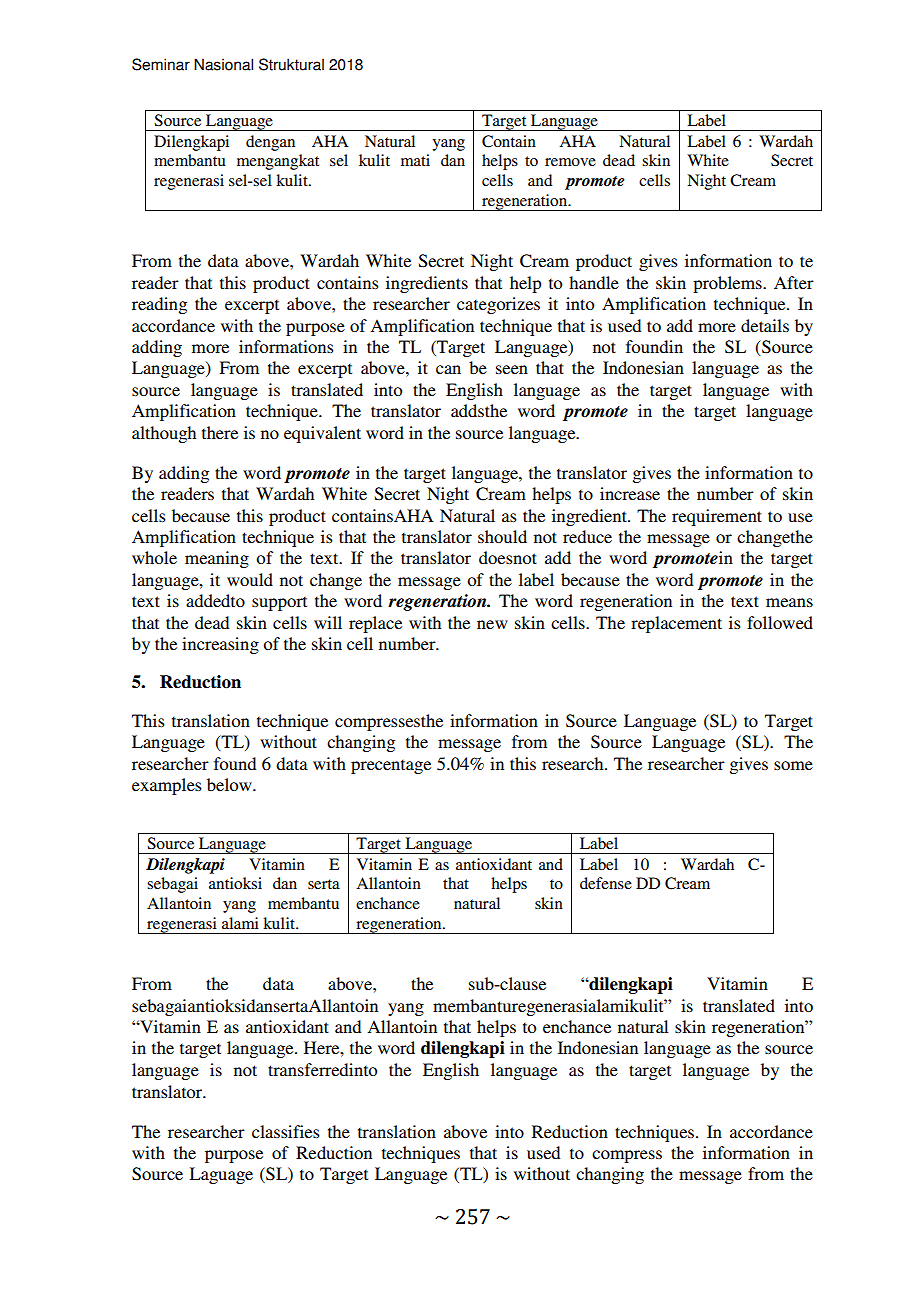  What do you see at coordinates (230, 784) in the image?
I see `below` at bounding box center [230, 784].
